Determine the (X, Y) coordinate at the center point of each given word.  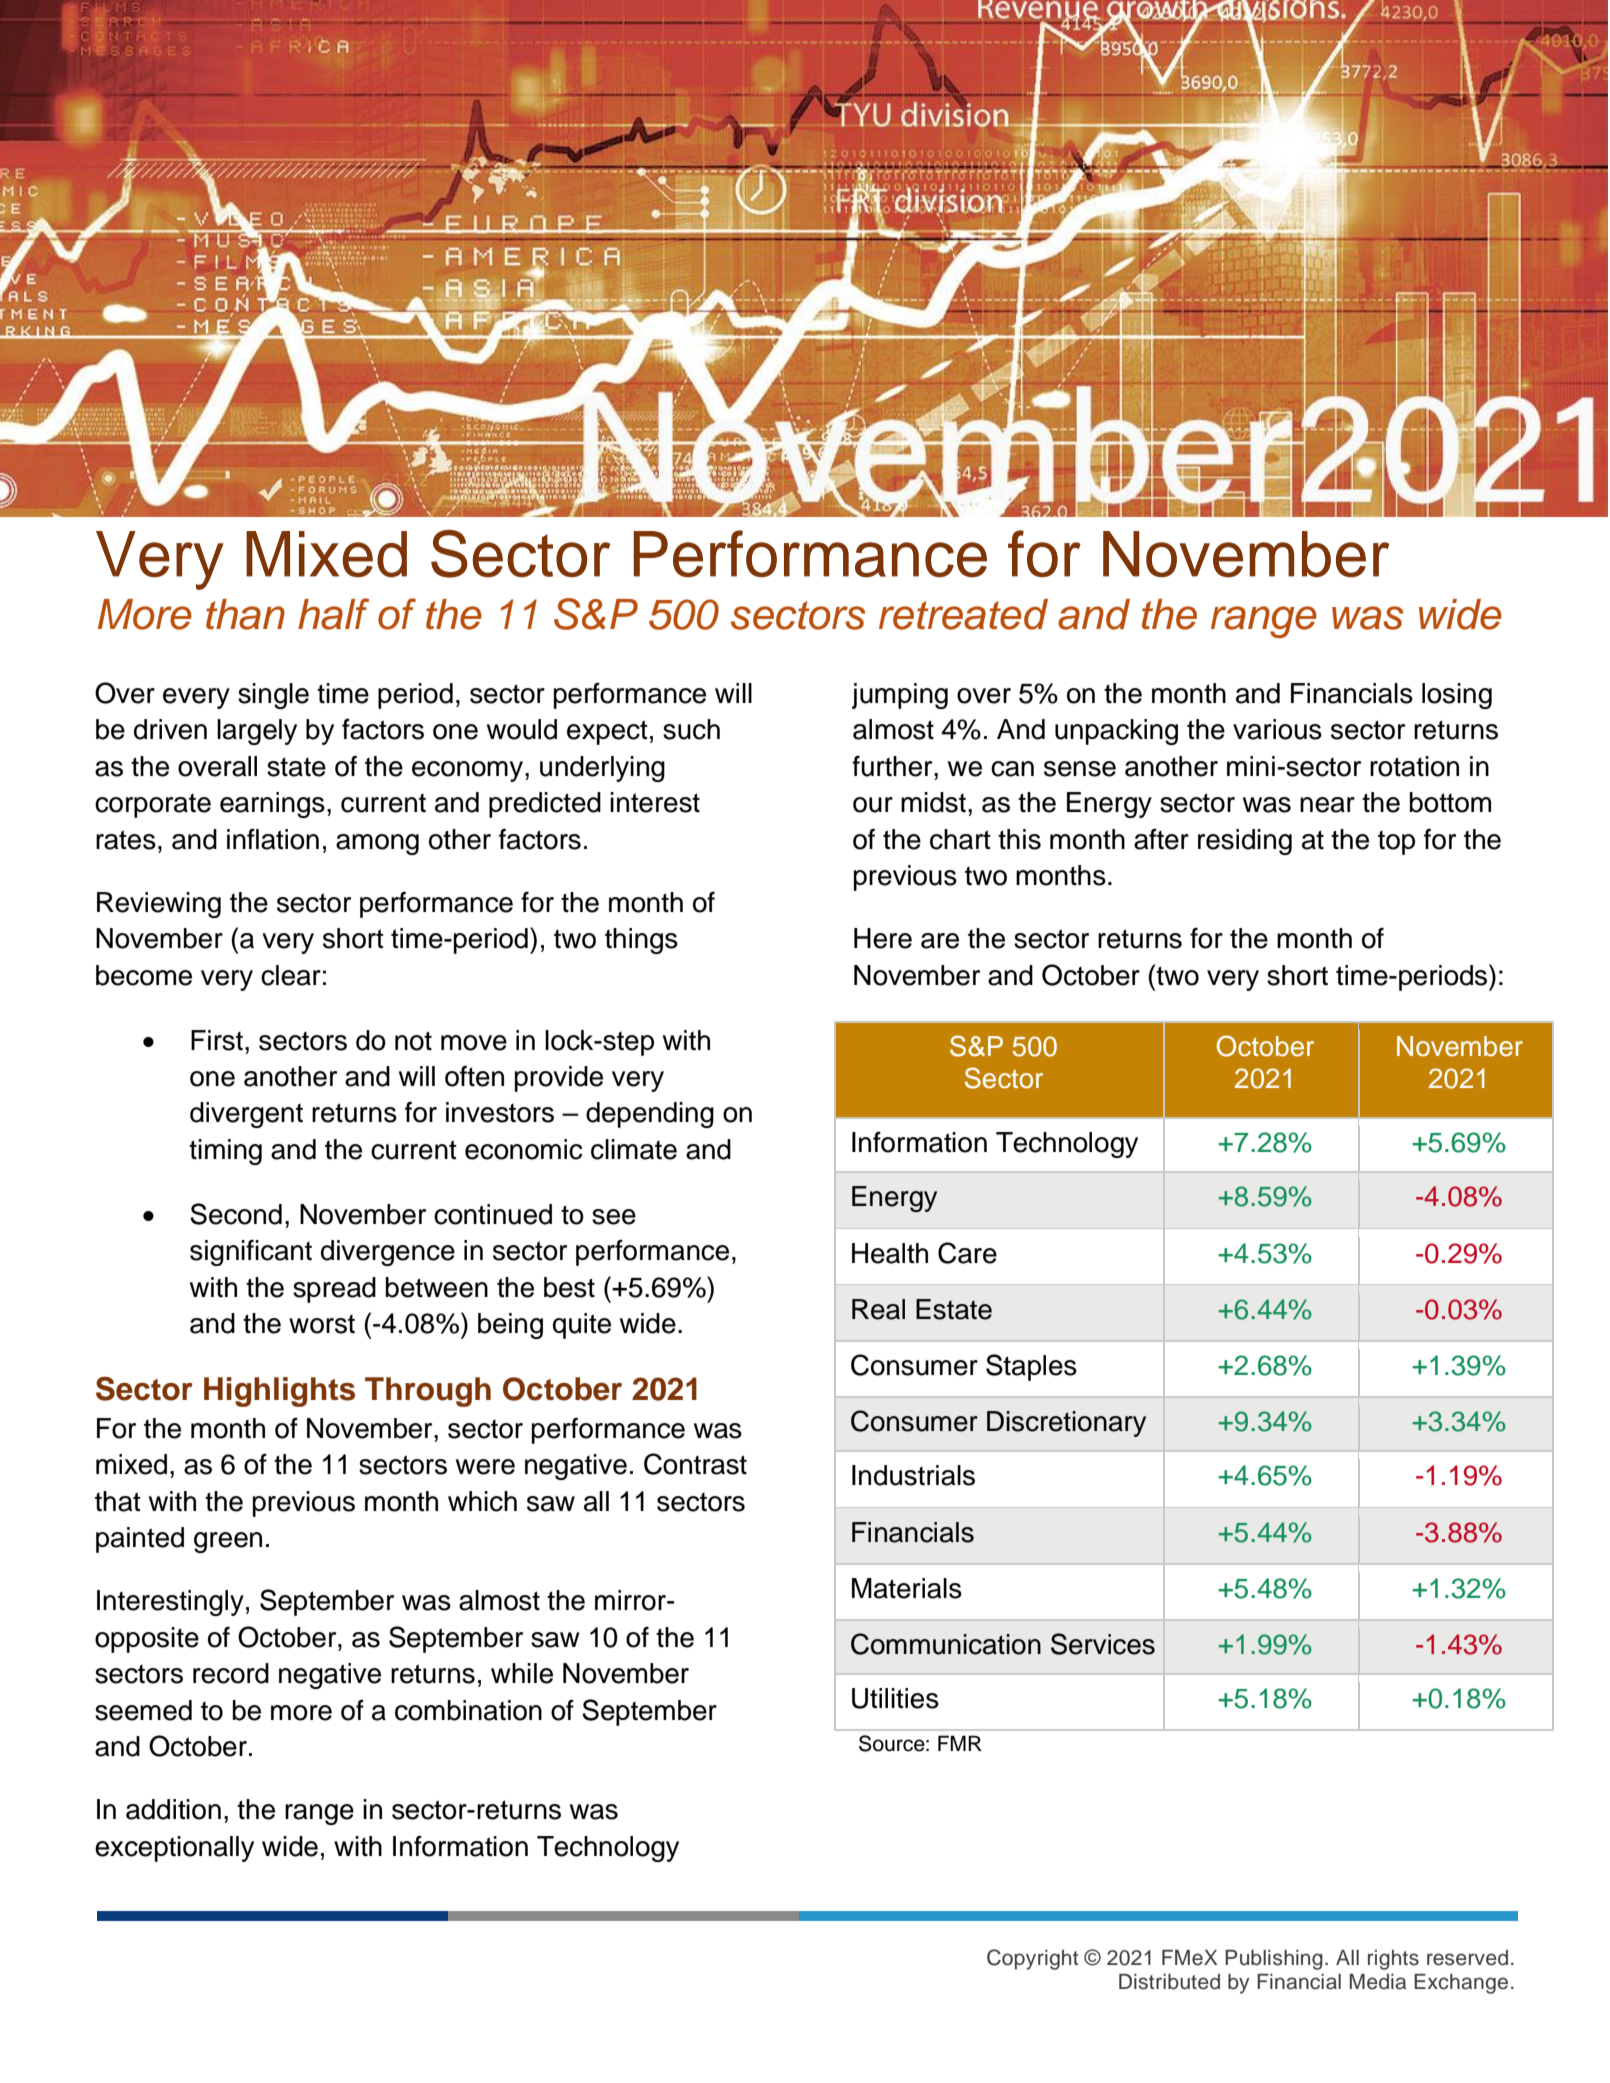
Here (883, 938)
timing (225, 1152)
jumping (900, 696)
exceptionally (174, 1849)
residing (1245, 842)
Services (1103, 1644)
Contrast (695, 1464)
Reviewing (159, 905)
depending (650, 1115)
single (273, 696)
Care (967, 1253)
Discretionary (1066, 1424)
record (231, 1673)
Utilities (895, 1698)
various (1277, 729)
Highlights (279, 1392)
